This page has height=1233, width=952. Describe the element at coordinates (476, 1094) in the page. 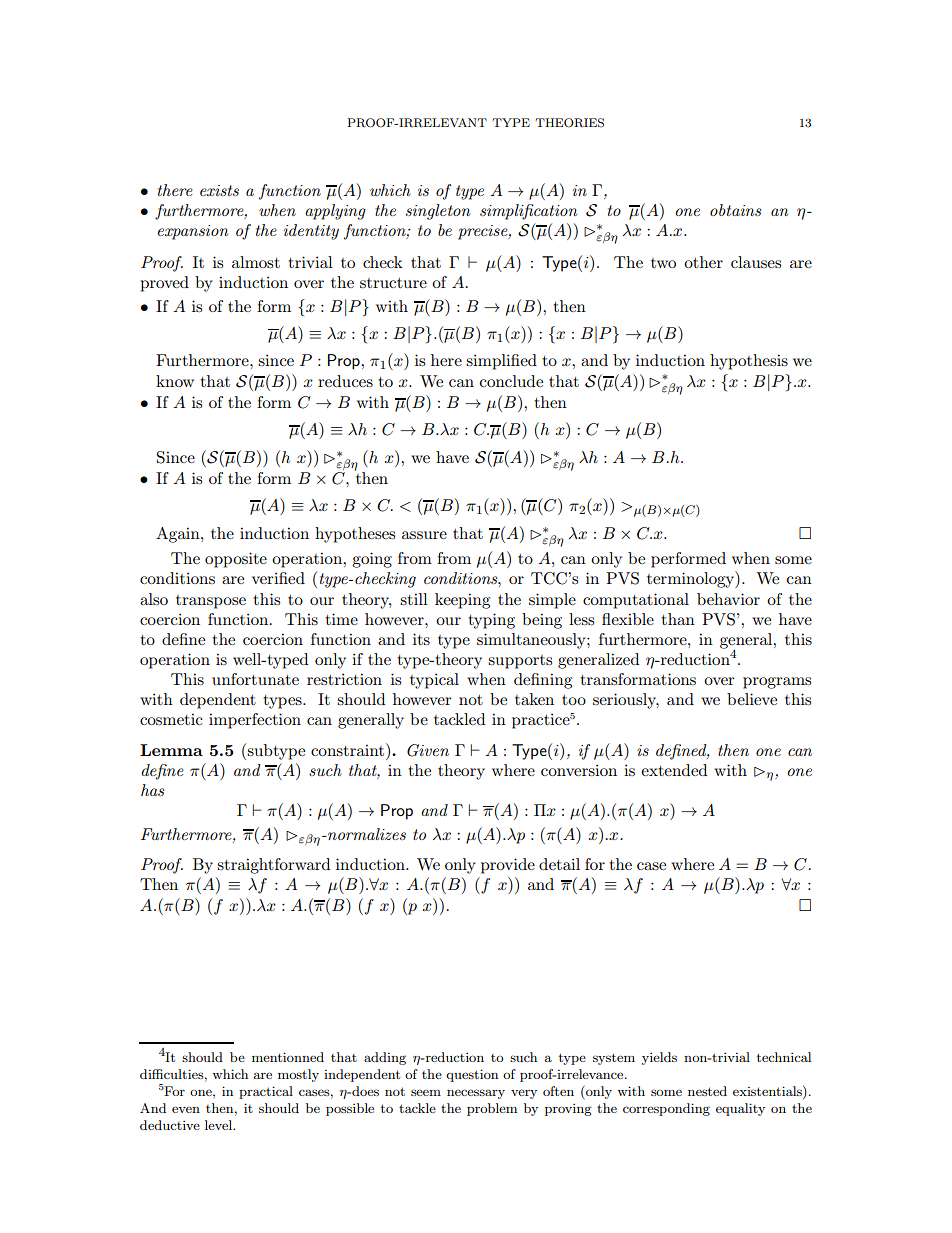

I see `necessary` at that location.
